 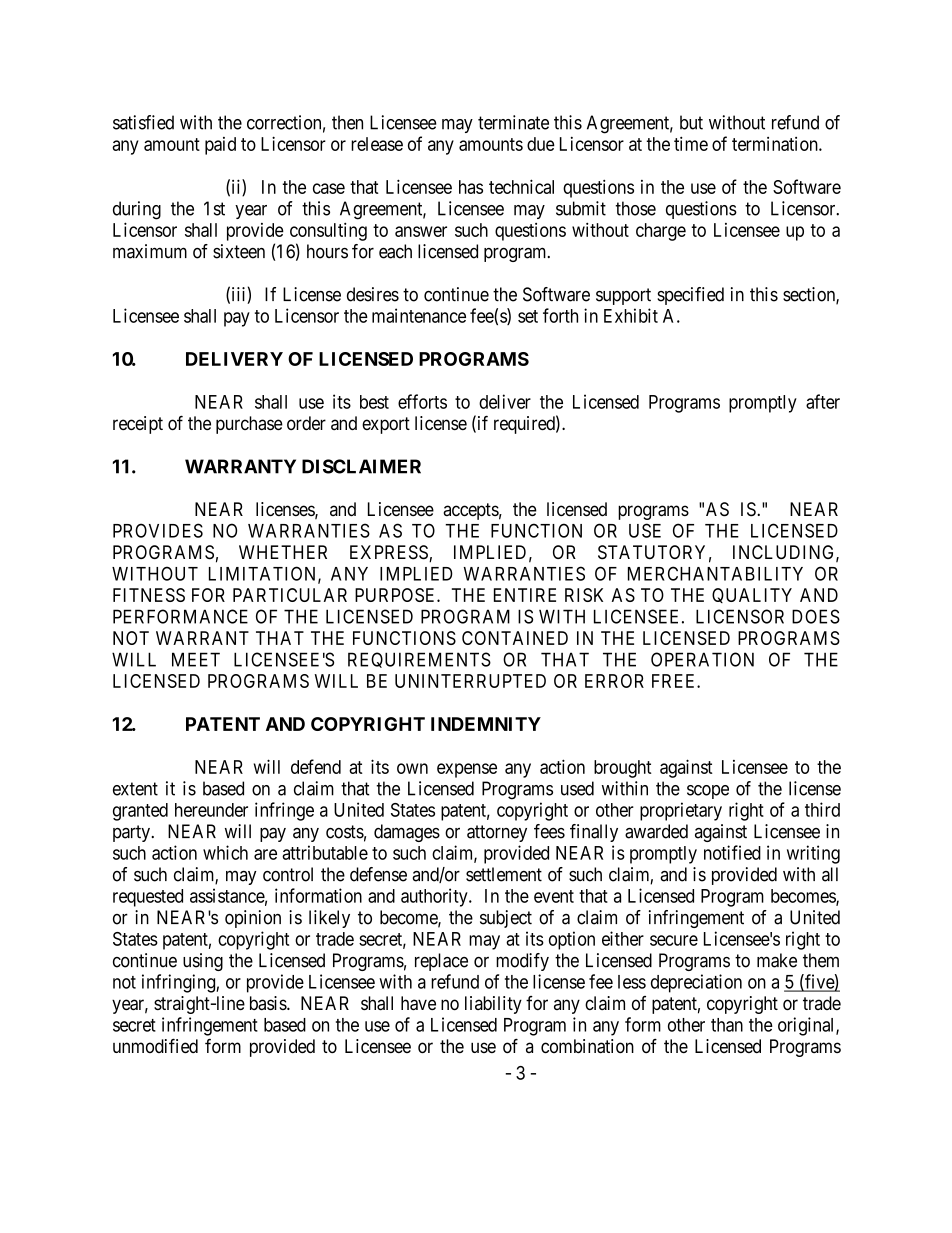 I want to click on terminate, so click(x=513, y=122).
